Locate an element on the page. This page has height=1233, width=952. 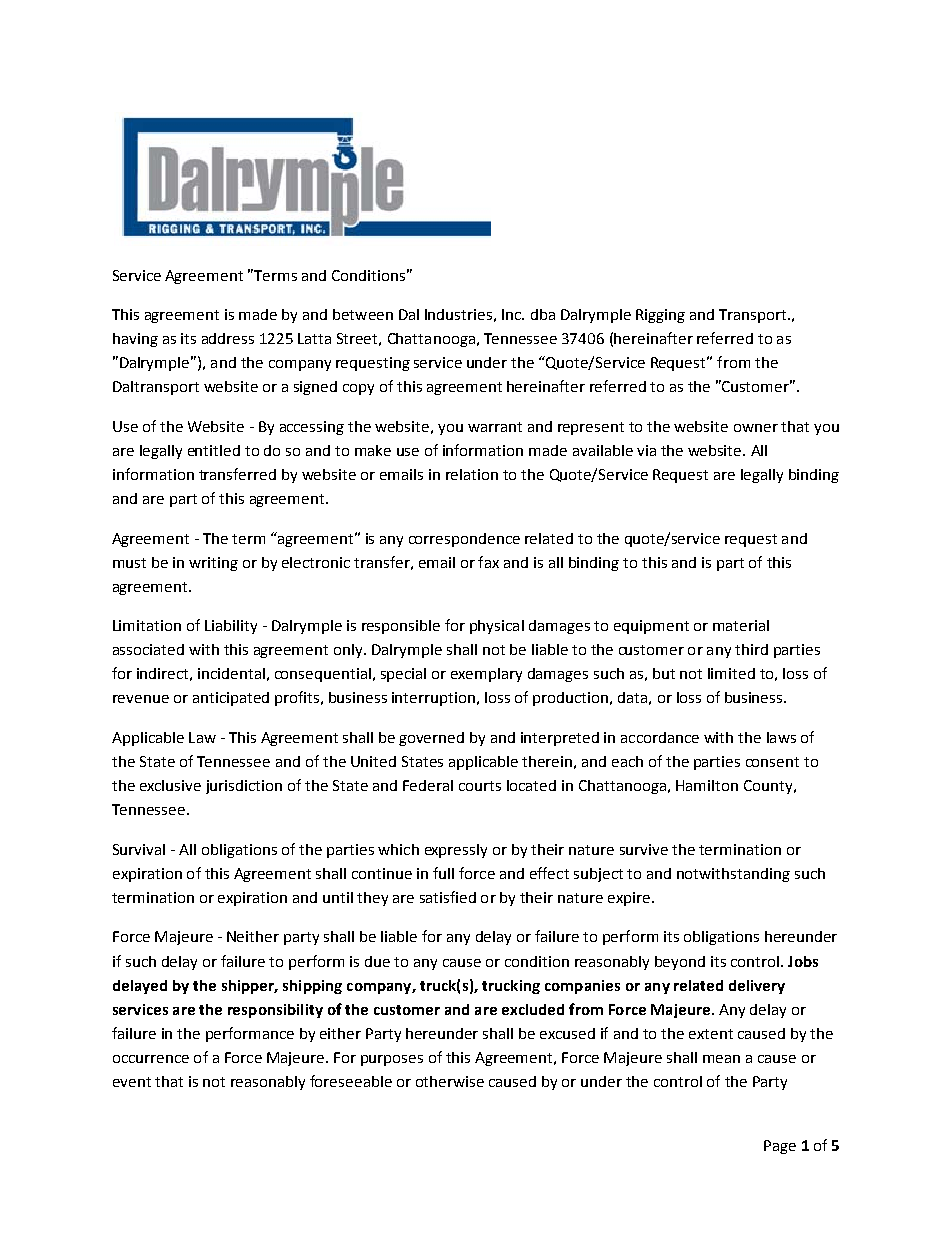
writing is located at coordinates (213, 564).
